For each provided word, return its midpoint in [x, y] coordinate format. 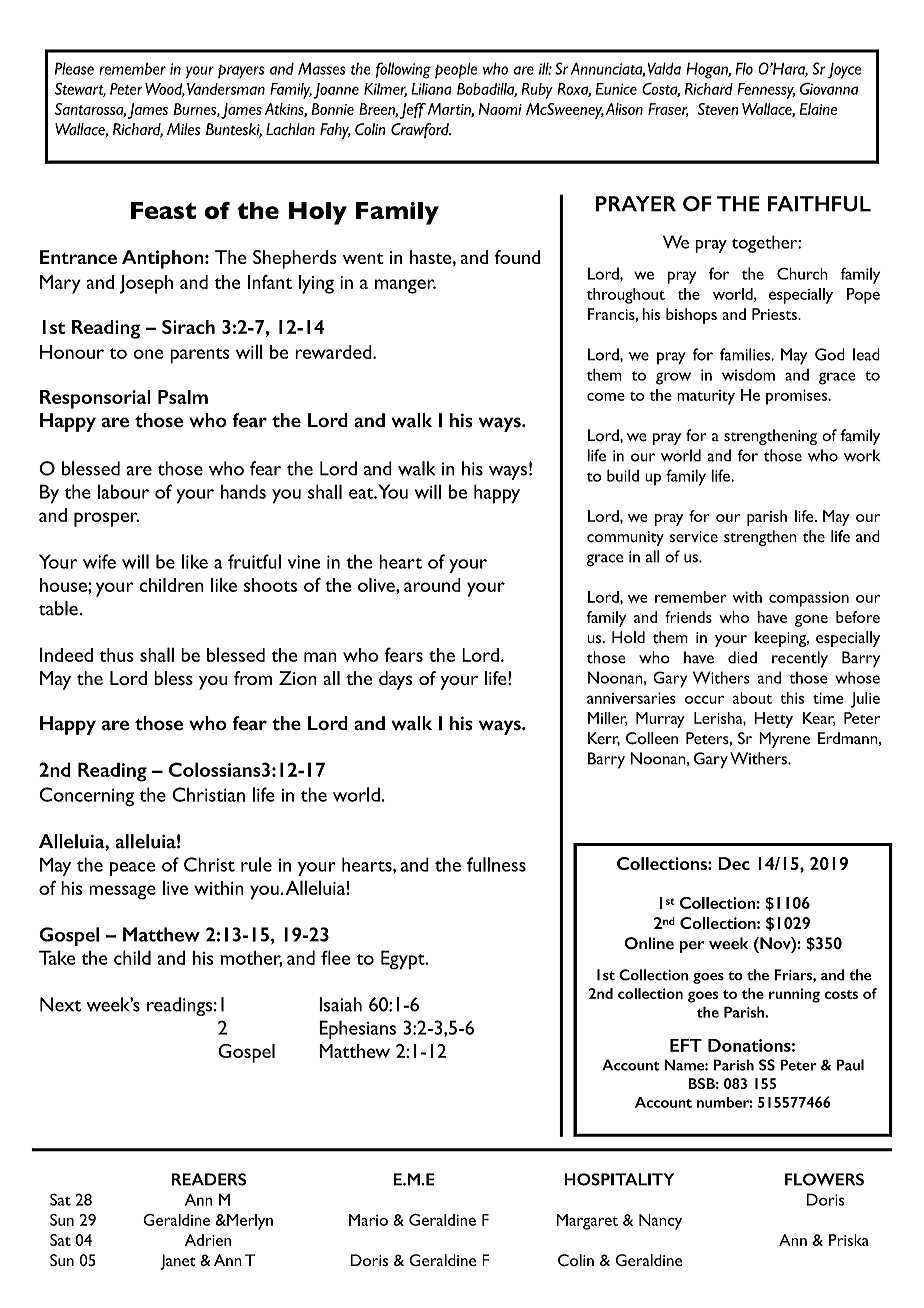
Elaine [818, 109]
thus [117, 655]
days [396, 680]
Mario [368, 1220]
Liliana [431, 89]
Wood [165, 90]
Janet [177, 1262]
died [742, 657]
